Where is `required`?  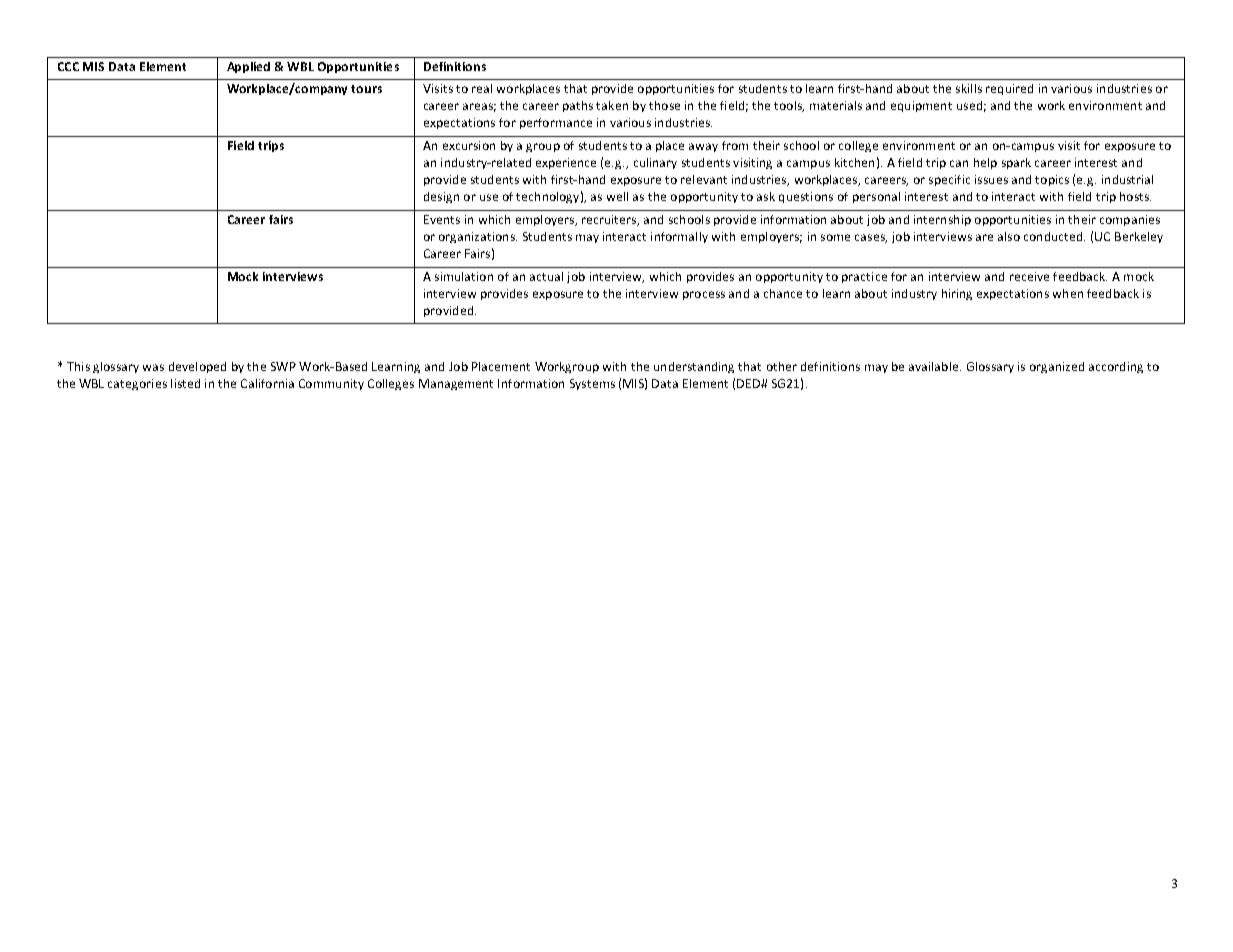 required is located at coordinates (1009, 89).
